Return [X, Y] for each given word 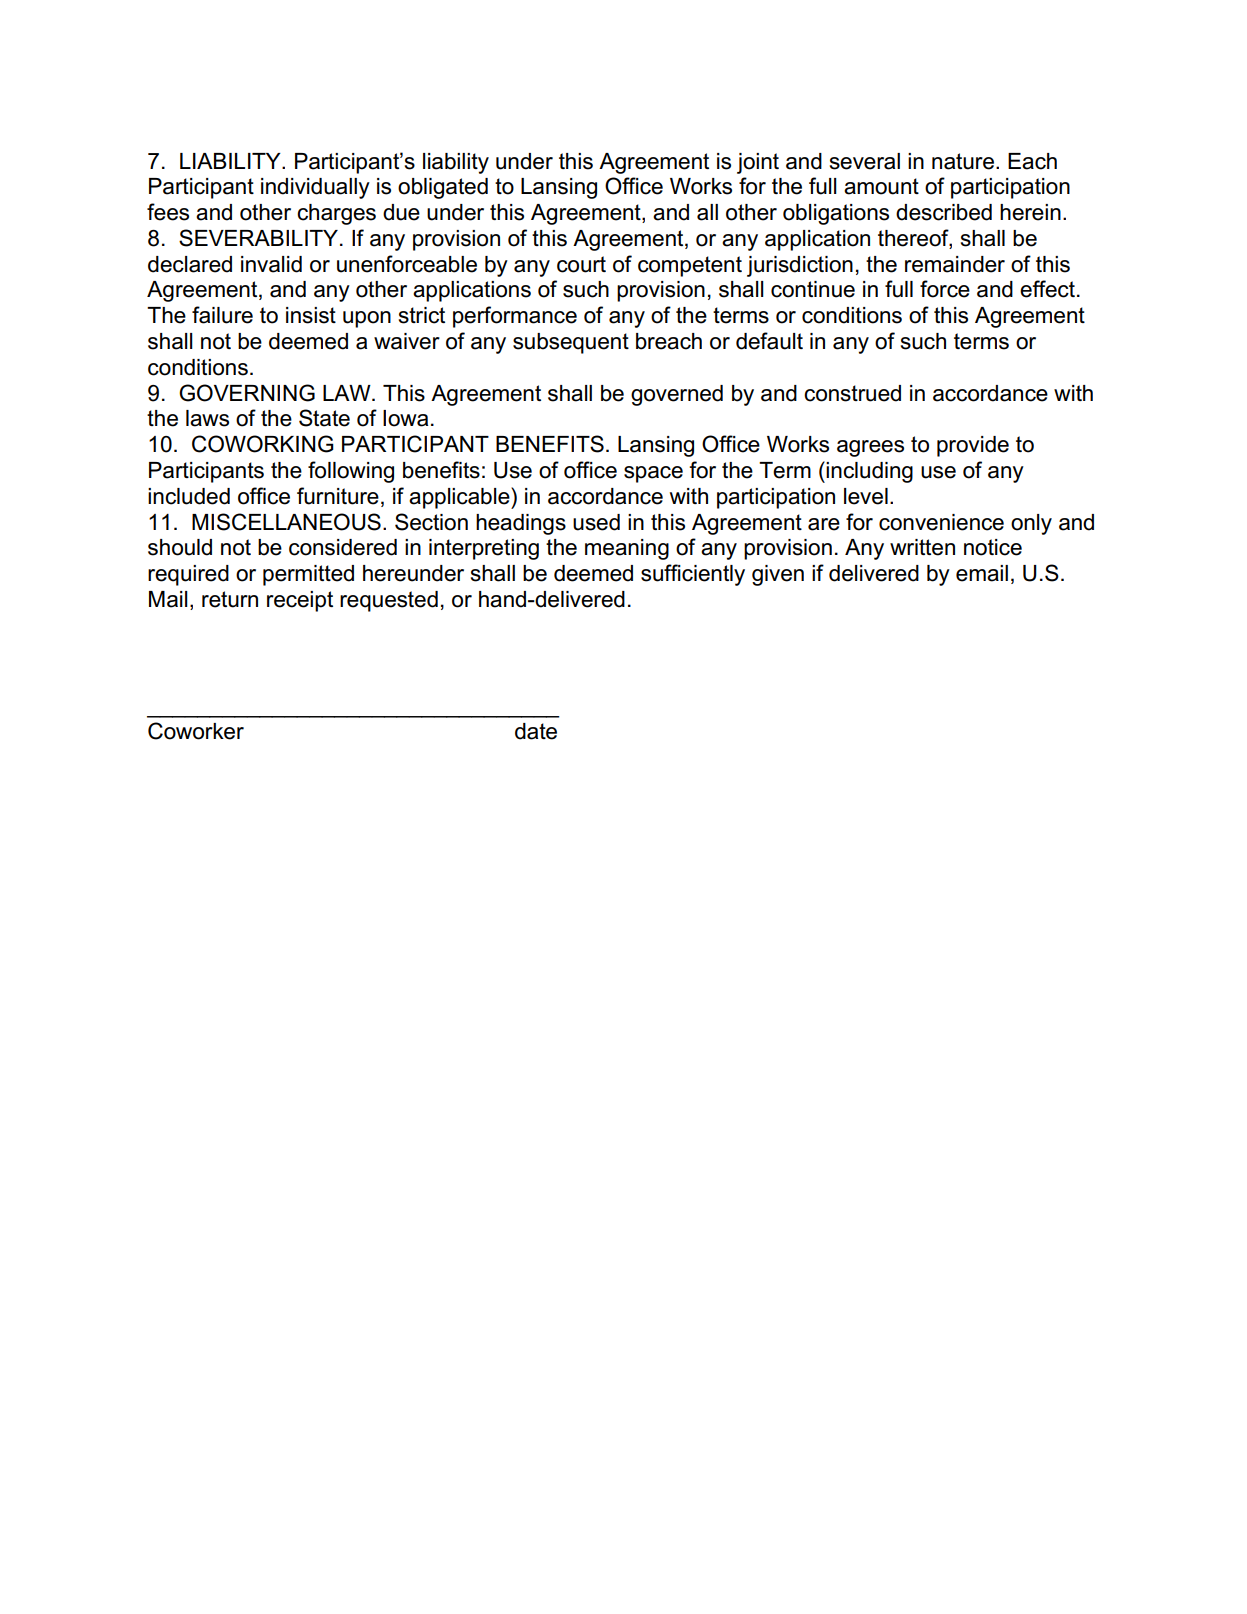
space [653, 474]
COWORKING [263, 444]
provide [973, 446]
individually [315, 188]
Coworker [196, 731]
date [536, 731]
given [778, 575]
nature [963, 161]
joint [758, 163]
